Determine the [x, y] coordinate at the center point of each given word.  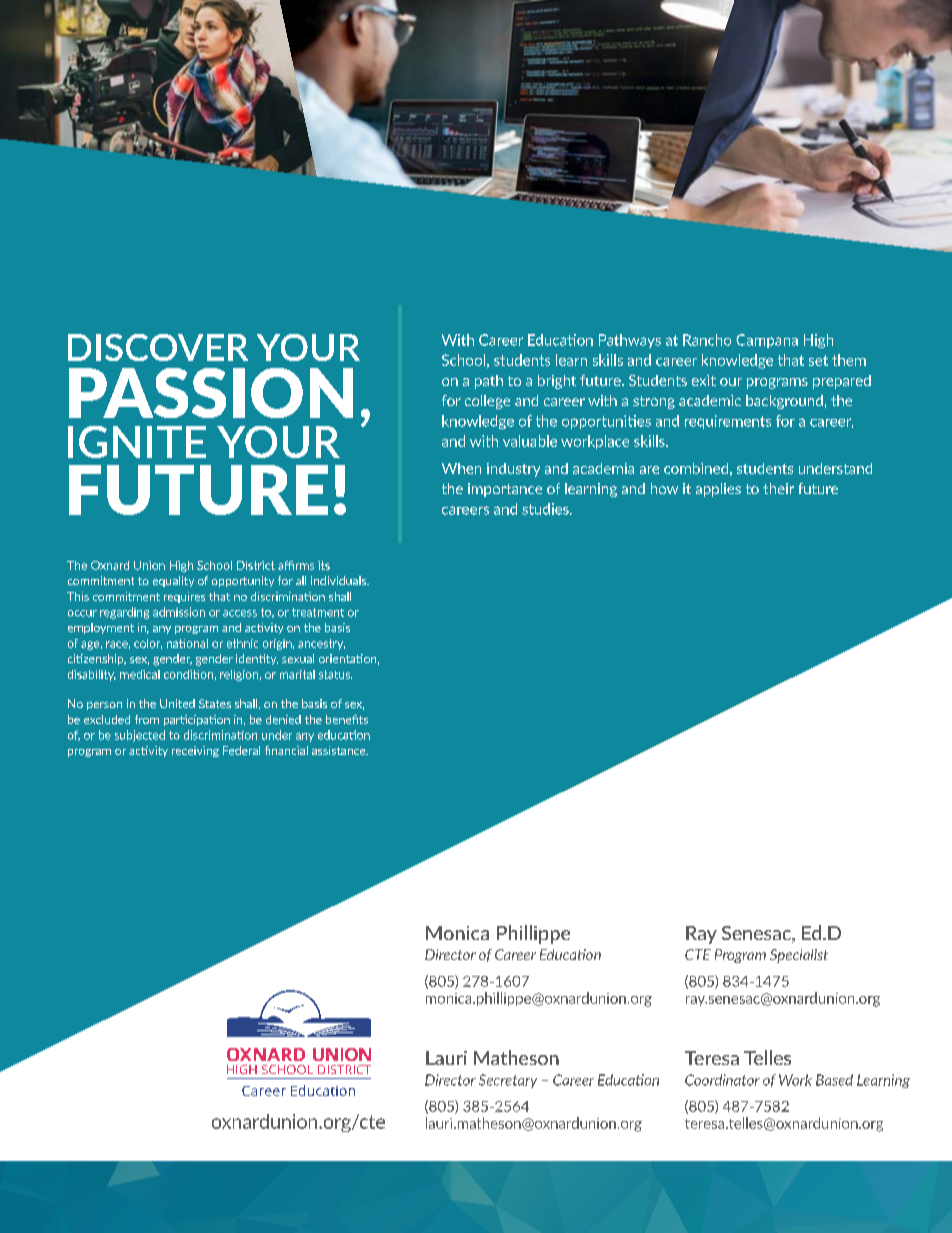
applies [718, 490]
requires [184, 597]
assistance [340, 750]
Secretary [508, 1081]
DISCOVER [158, 347]
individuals [340, 580]
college [487, 402]
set [818, 360]
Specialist [799, 956]
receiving [195, 751]
